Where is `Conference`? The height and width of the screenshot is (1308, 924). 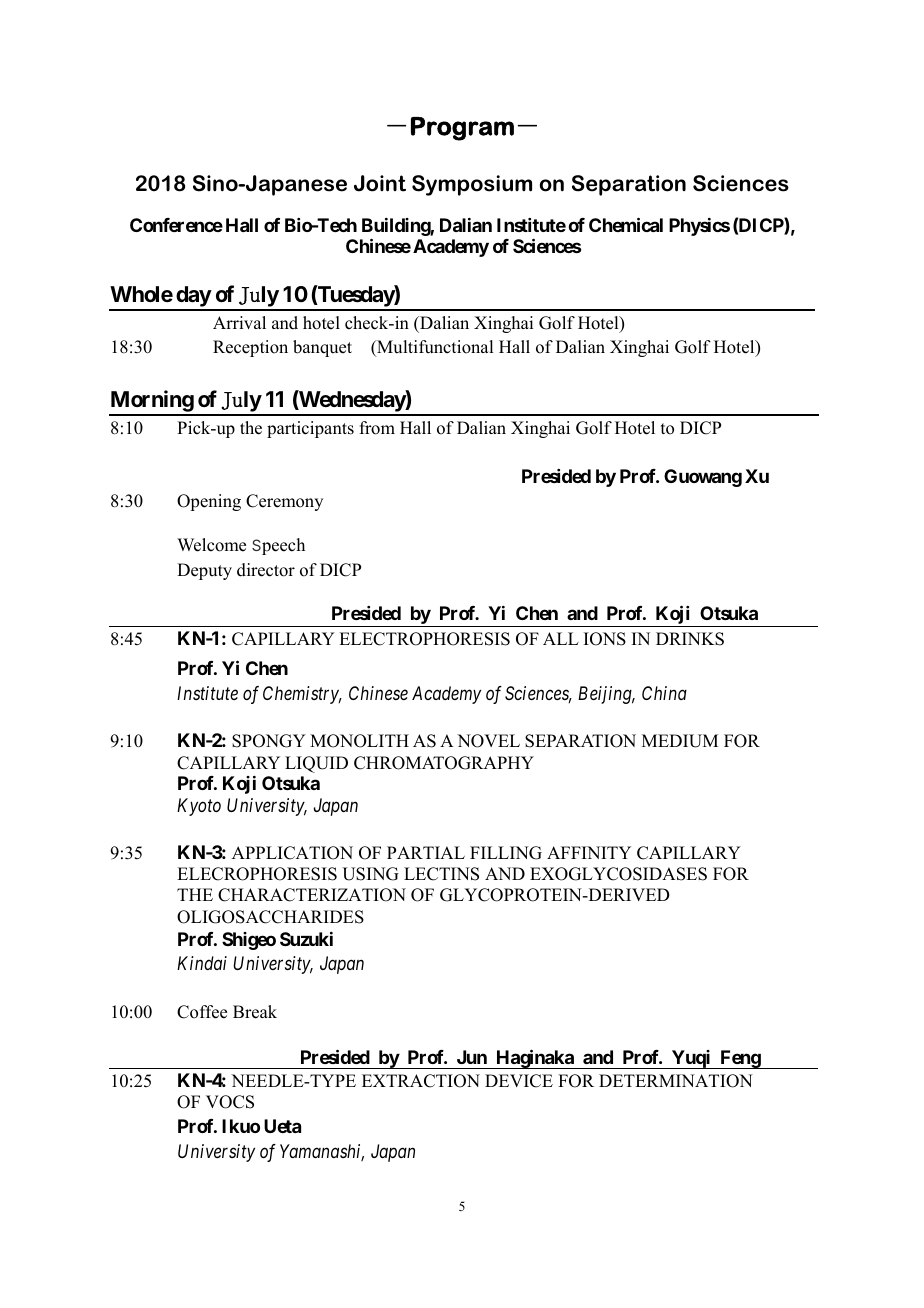 Conference is located at coordinates (176, 225).
